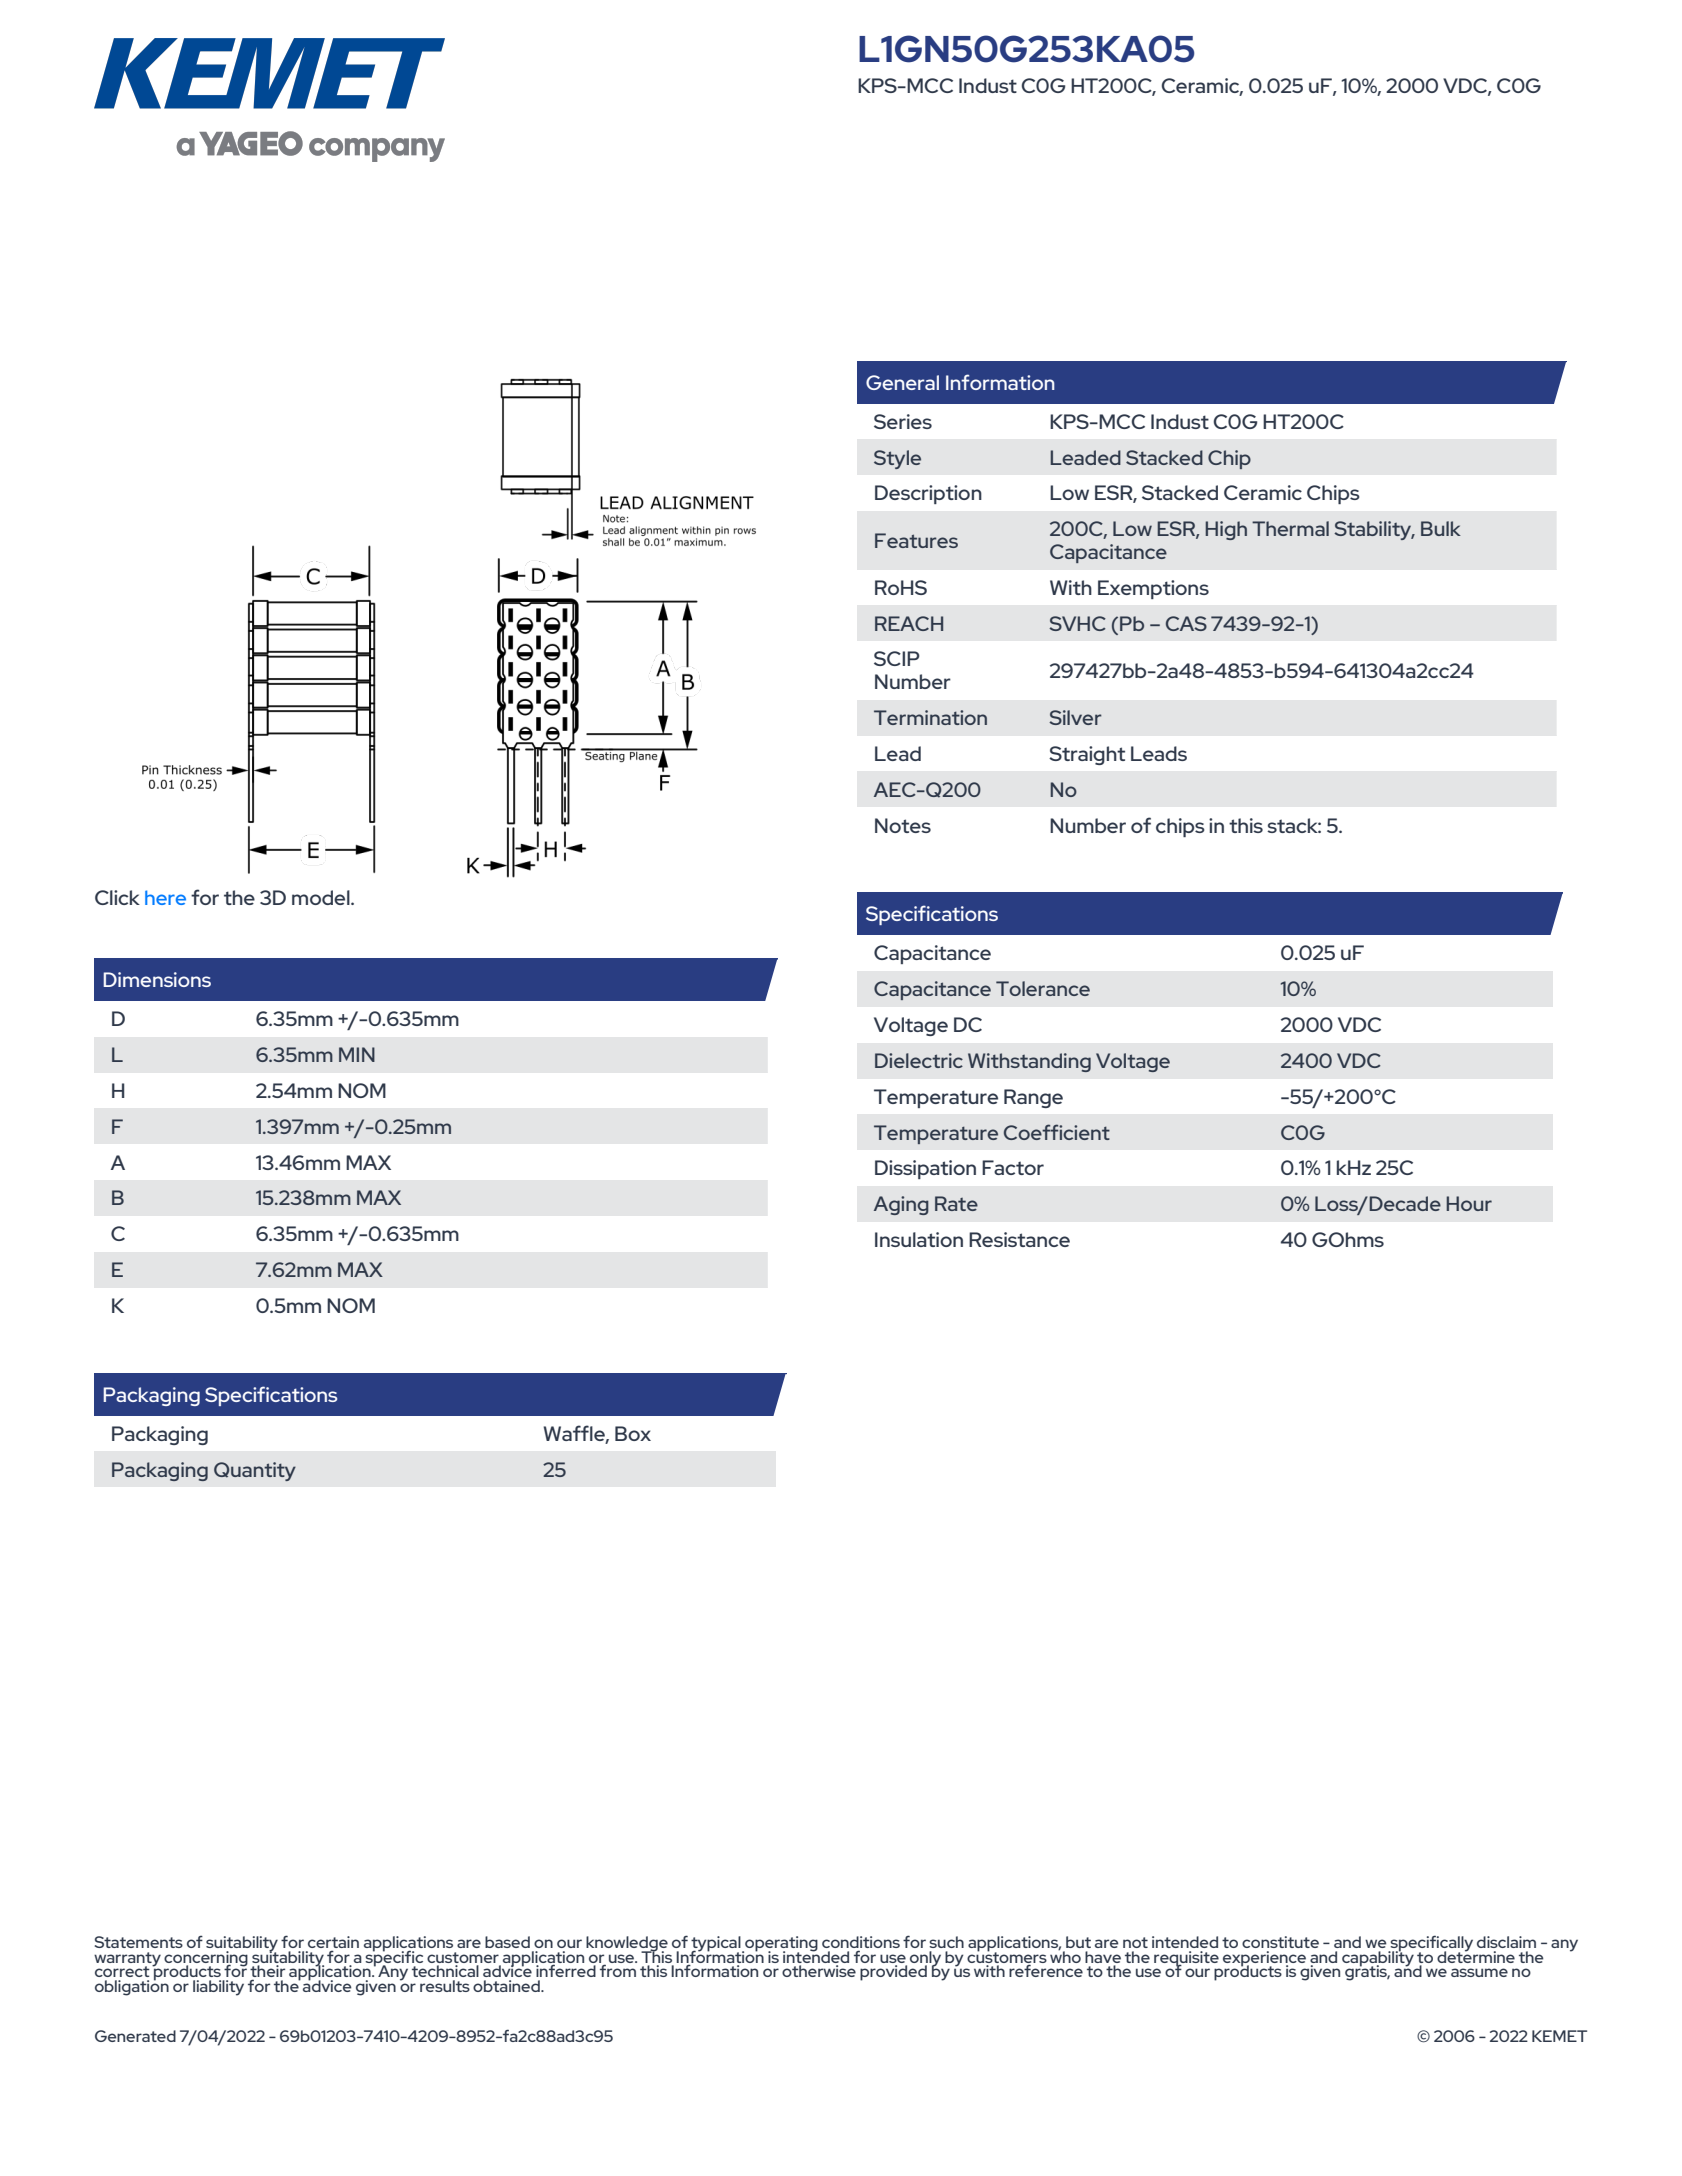  I want to click on Series, so click(903, 421).
